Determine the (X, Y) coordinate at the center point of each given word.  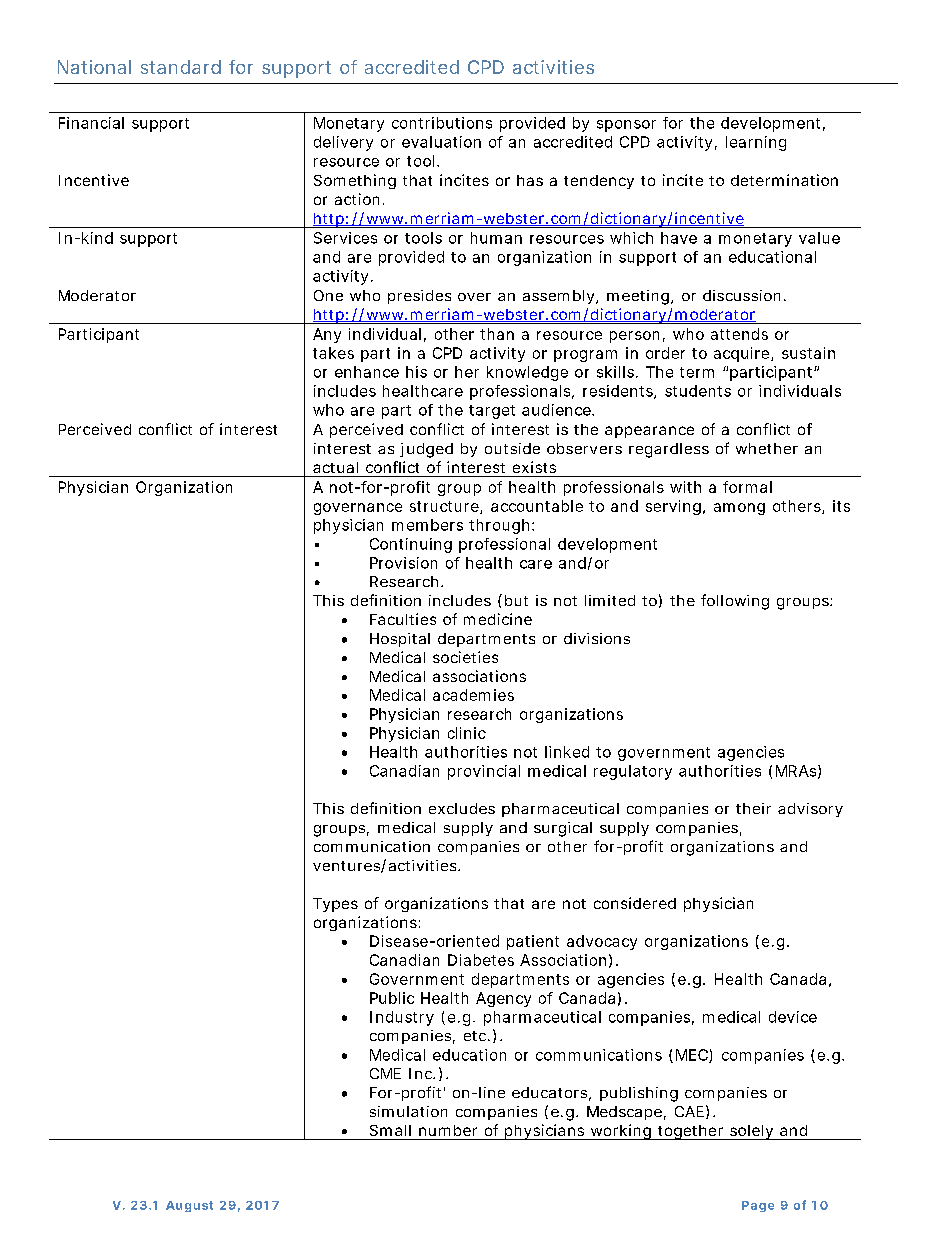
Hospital (400, 640)
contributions (442, 123)
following (735, 602)
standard (181, 67)
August (189, 1206)
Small (390, 1130)
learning (756, 143)
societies (465, 657)
